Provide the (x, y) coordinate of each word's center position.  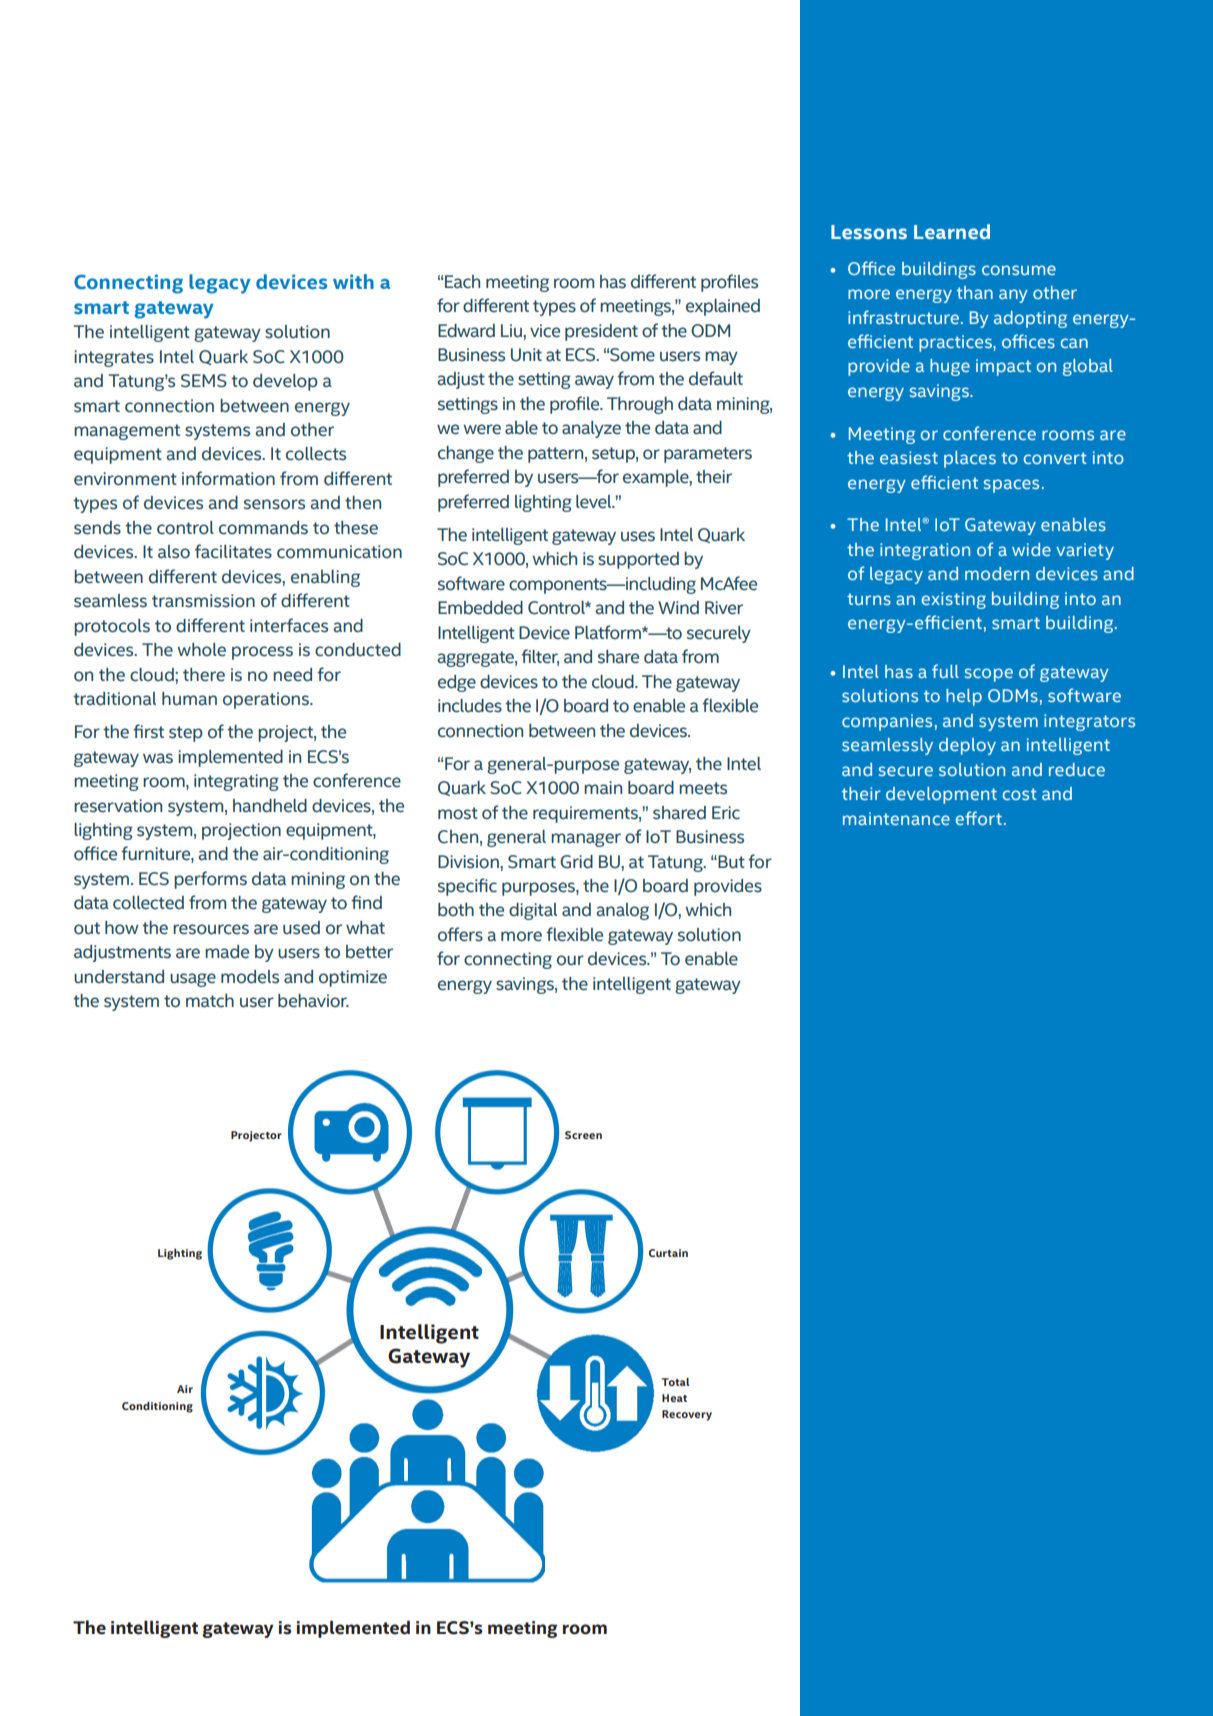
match (210, 1001)
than (975, 292)
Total (676, 1382)
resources (211, 929)
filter (540, 657)
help (964, 697)
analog (622, 911)
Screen (583, 1135)
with (353, 281)
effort (979, 818)
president (601, 332)
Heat (674, 1398)
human (189, 699)
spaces (1011, 486)
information (228, 478)
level (595, 502)
